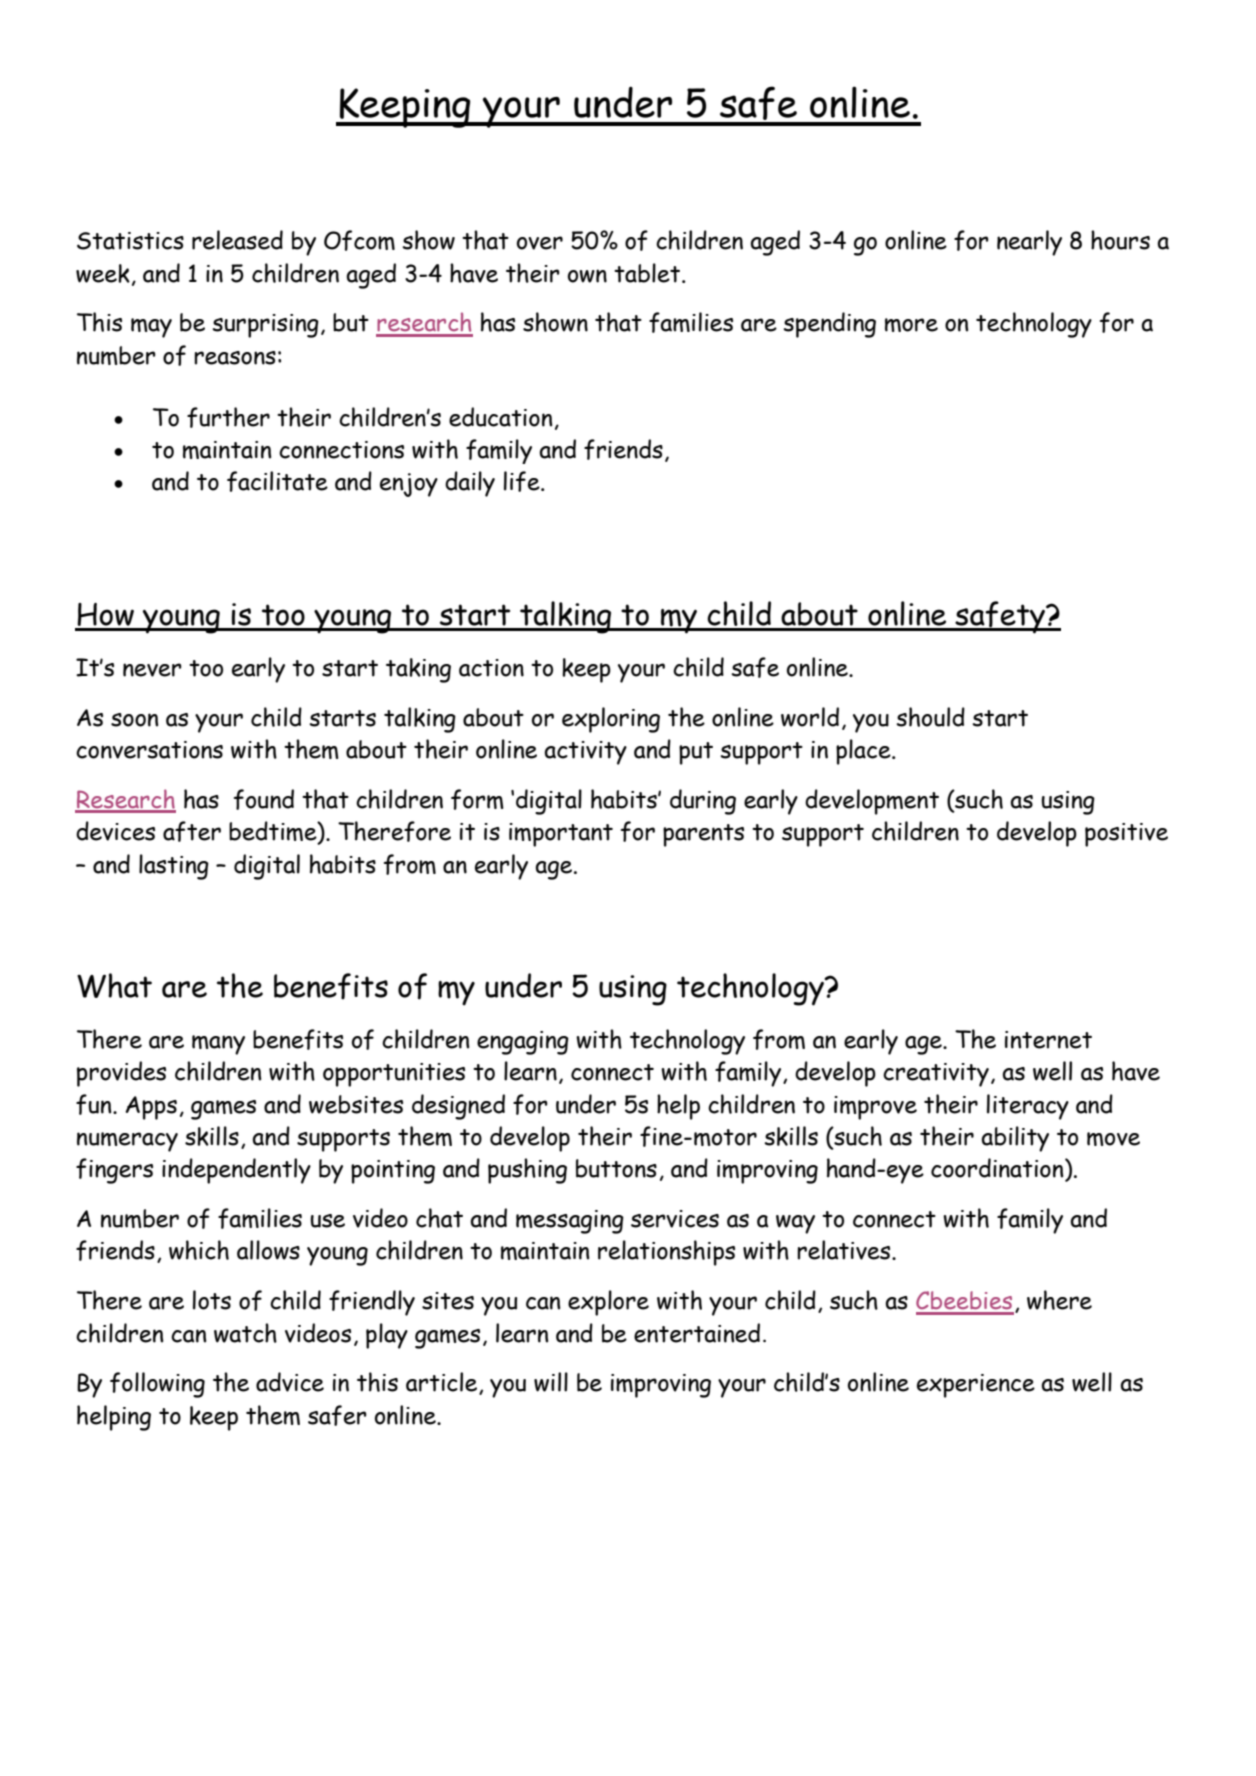 The image size is (1256, 1776). Describe the element at coordinates (911, 325) in the screenshot. I see `more` at that location.
